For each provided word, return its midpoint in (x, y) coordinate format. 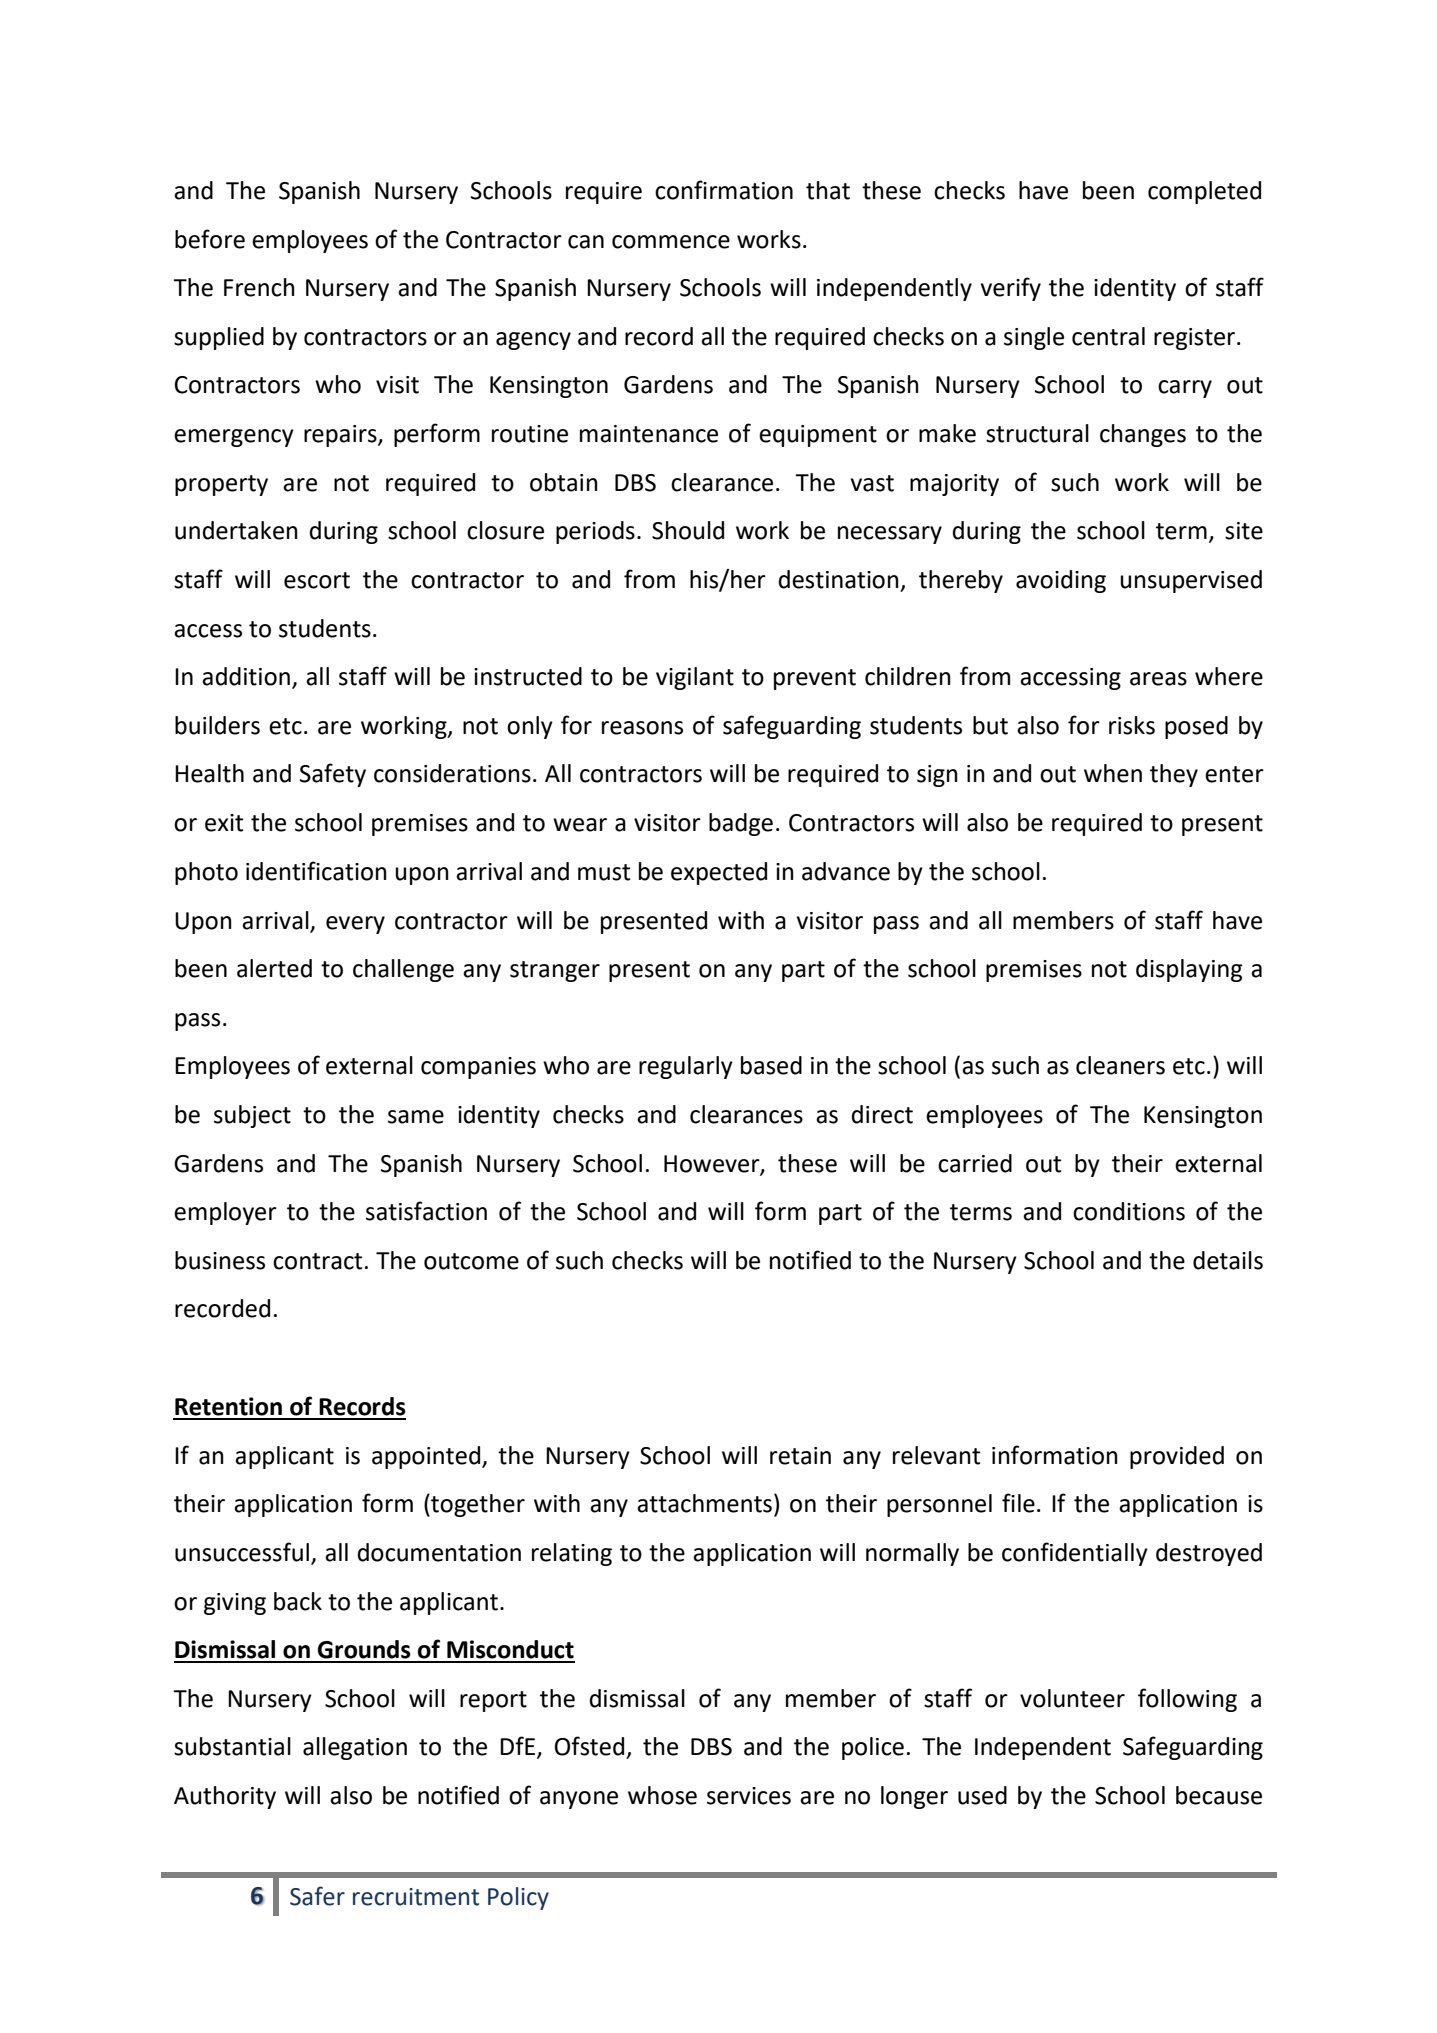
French (259, 287)
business (220, 1260)
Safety (333, 775)
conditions (1129, 1211)
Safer (317, 1896)
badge (741, 824)
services (749, 1796)
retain (800, 1456)
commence (671, 242)
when (1113, 773)
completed (1204, 192)
